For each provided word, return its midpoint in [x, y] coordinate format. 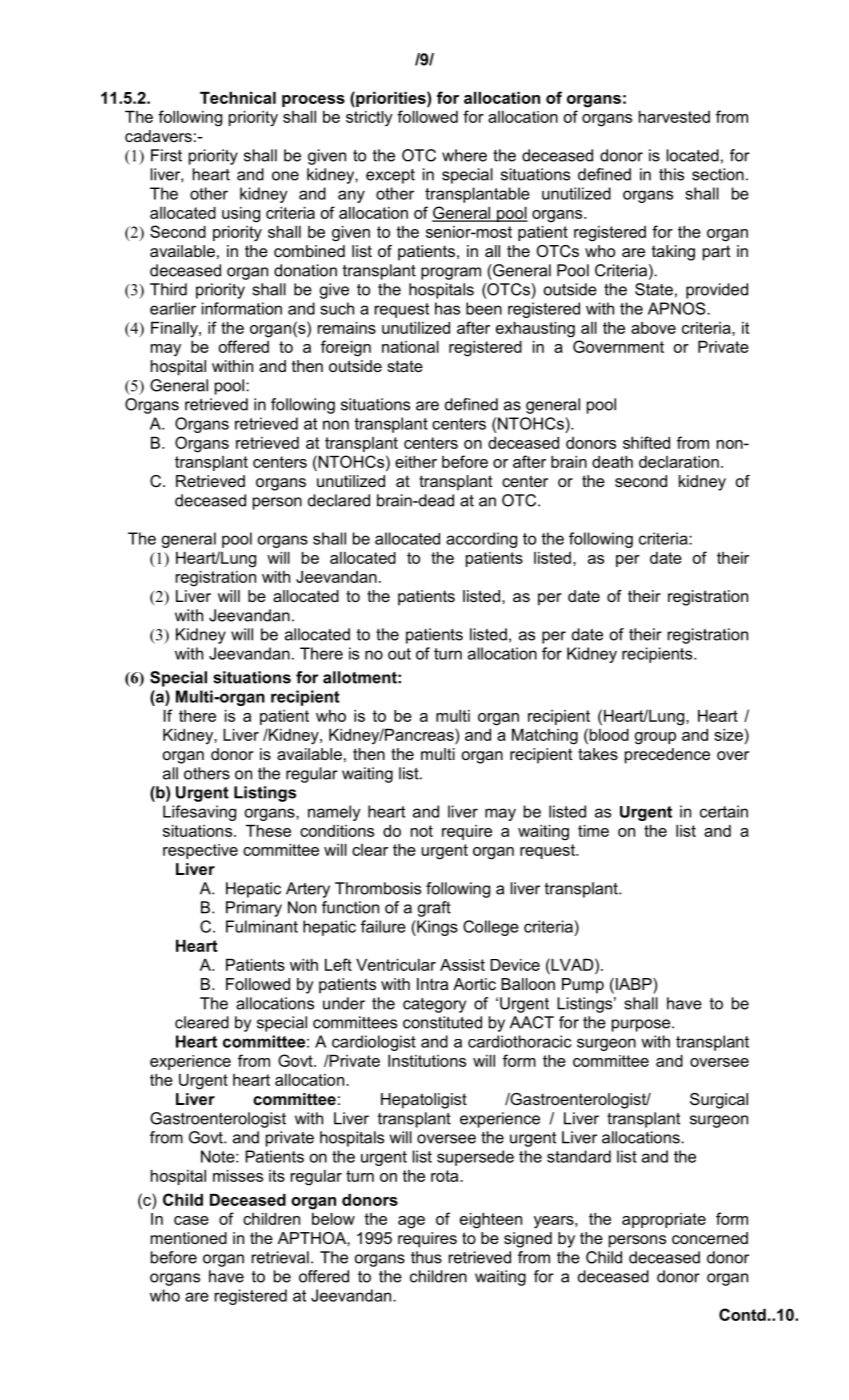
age [411, 1222]
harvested [674, 117]
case [191, 1220]
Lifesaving [199, 813]
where [464, 155]
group [655, 738]
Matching [545, 737]
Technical [238, 98]
